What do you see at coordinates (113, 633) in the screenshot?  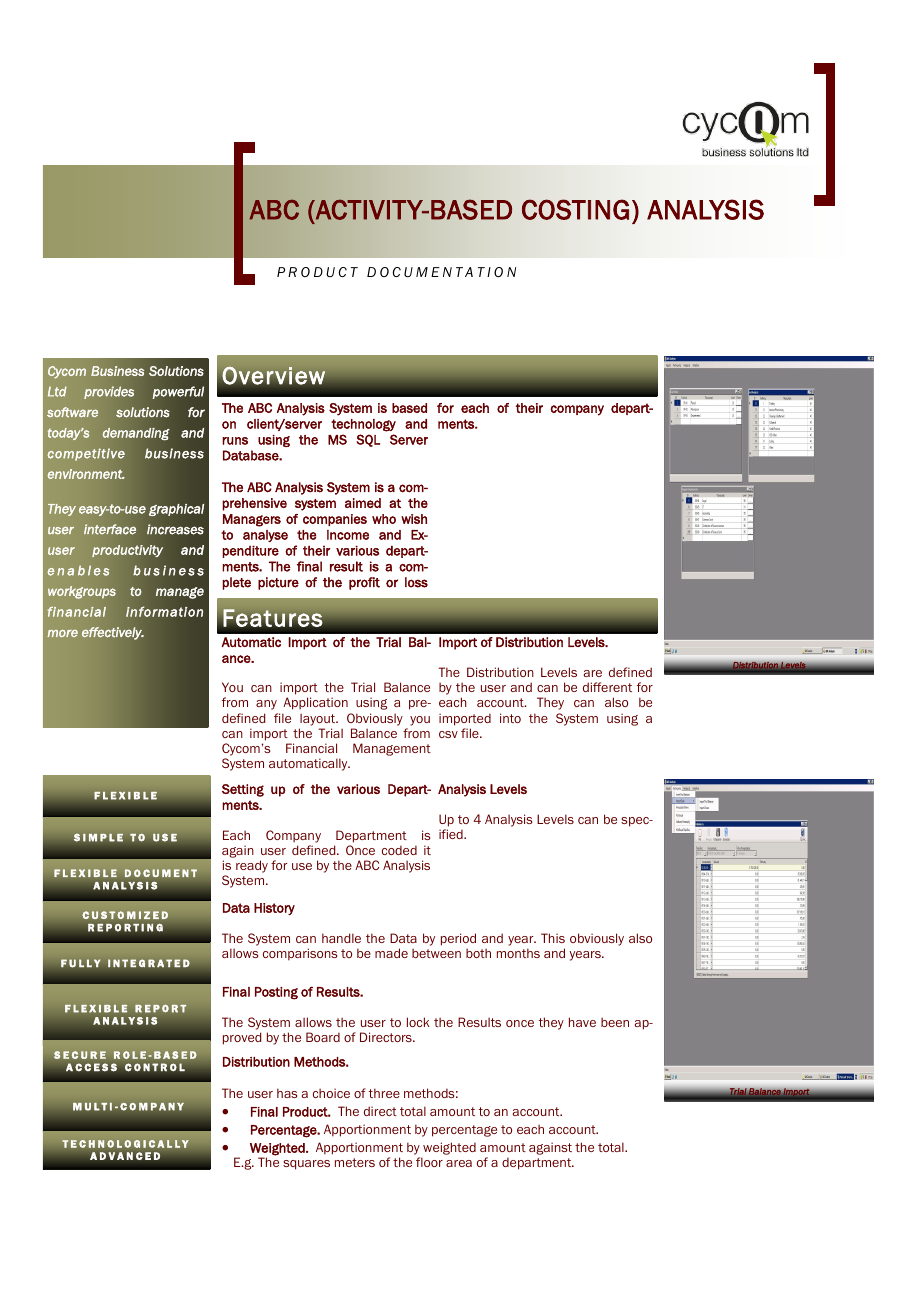 I see `effectively` at bounding box center [113, 633].
